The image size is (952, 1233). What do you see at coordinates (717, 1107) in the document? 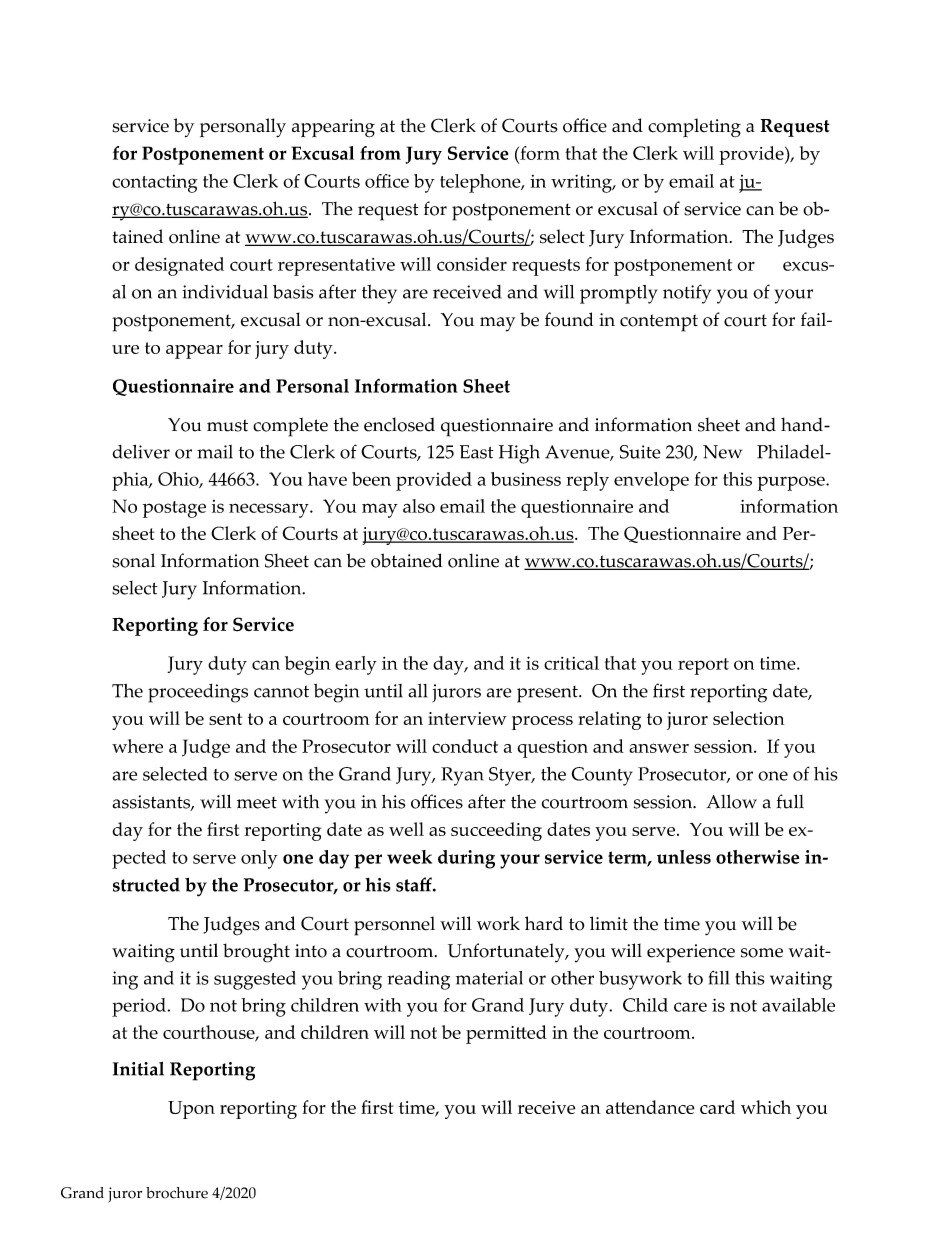
I see `card` at bounding box center [717, 1107].
